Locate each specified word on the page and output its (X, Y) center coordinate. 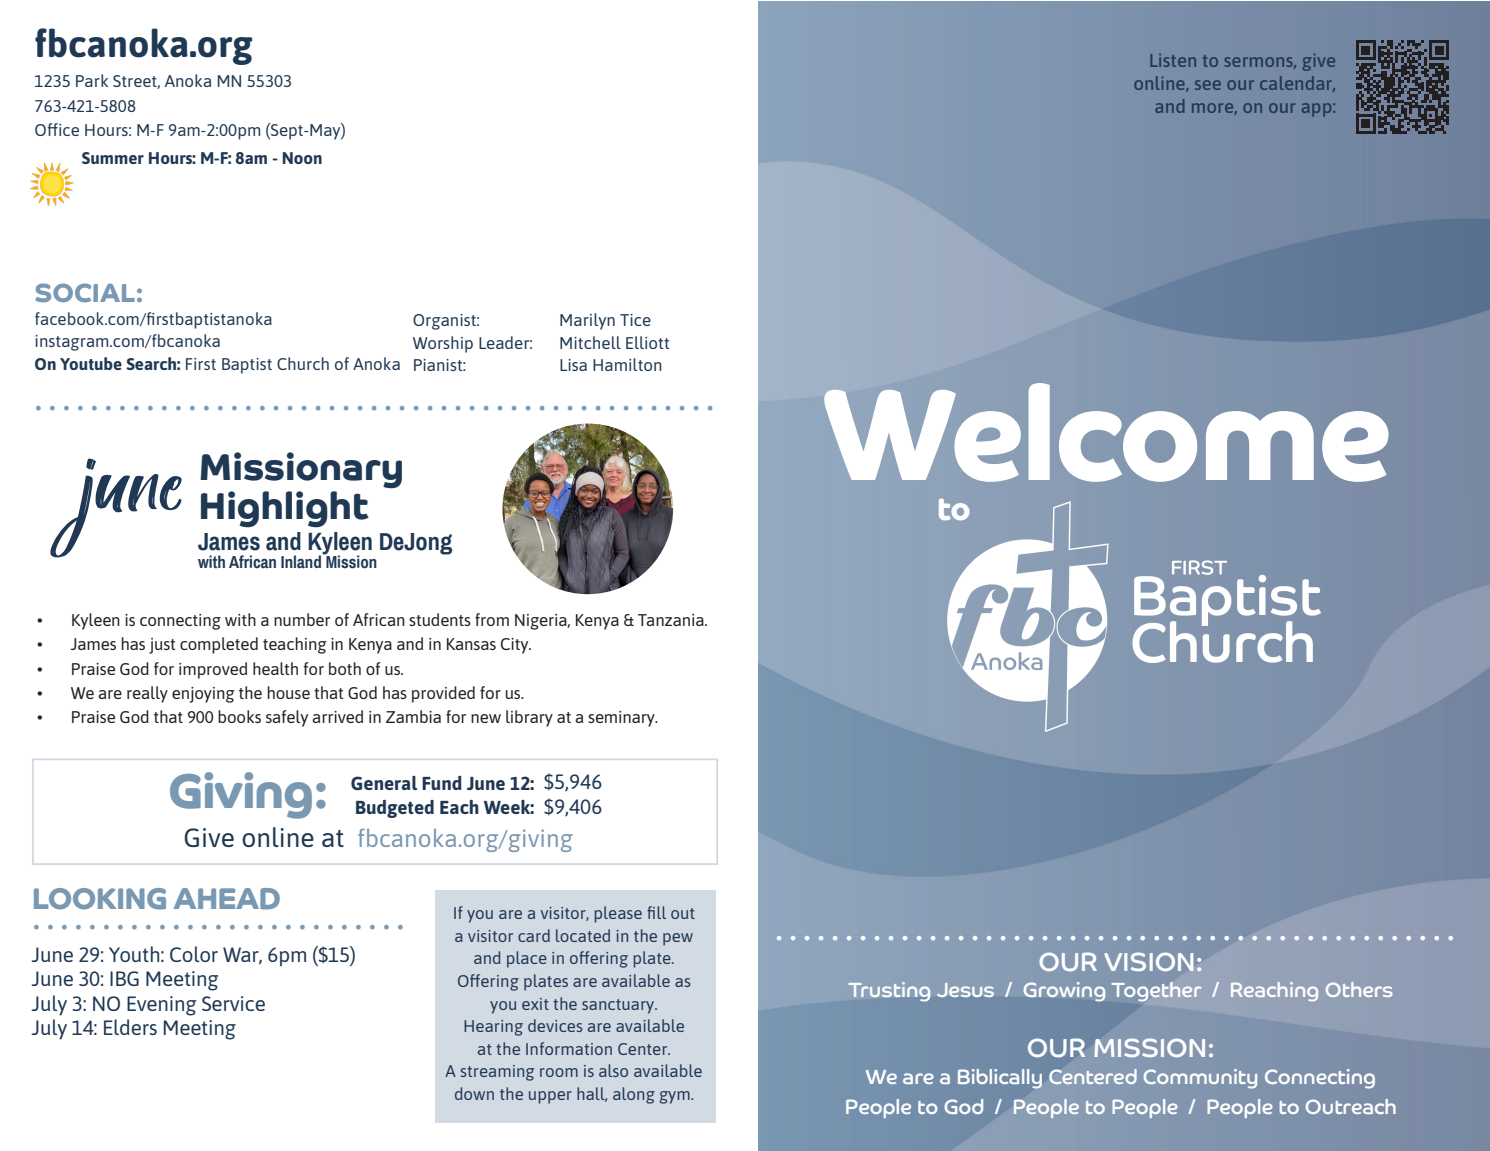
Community (1200, 1079)
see (1208, 85)
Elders (130, 1027)
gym (676, 1097)
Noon (302, 158)
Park (92, 80)
